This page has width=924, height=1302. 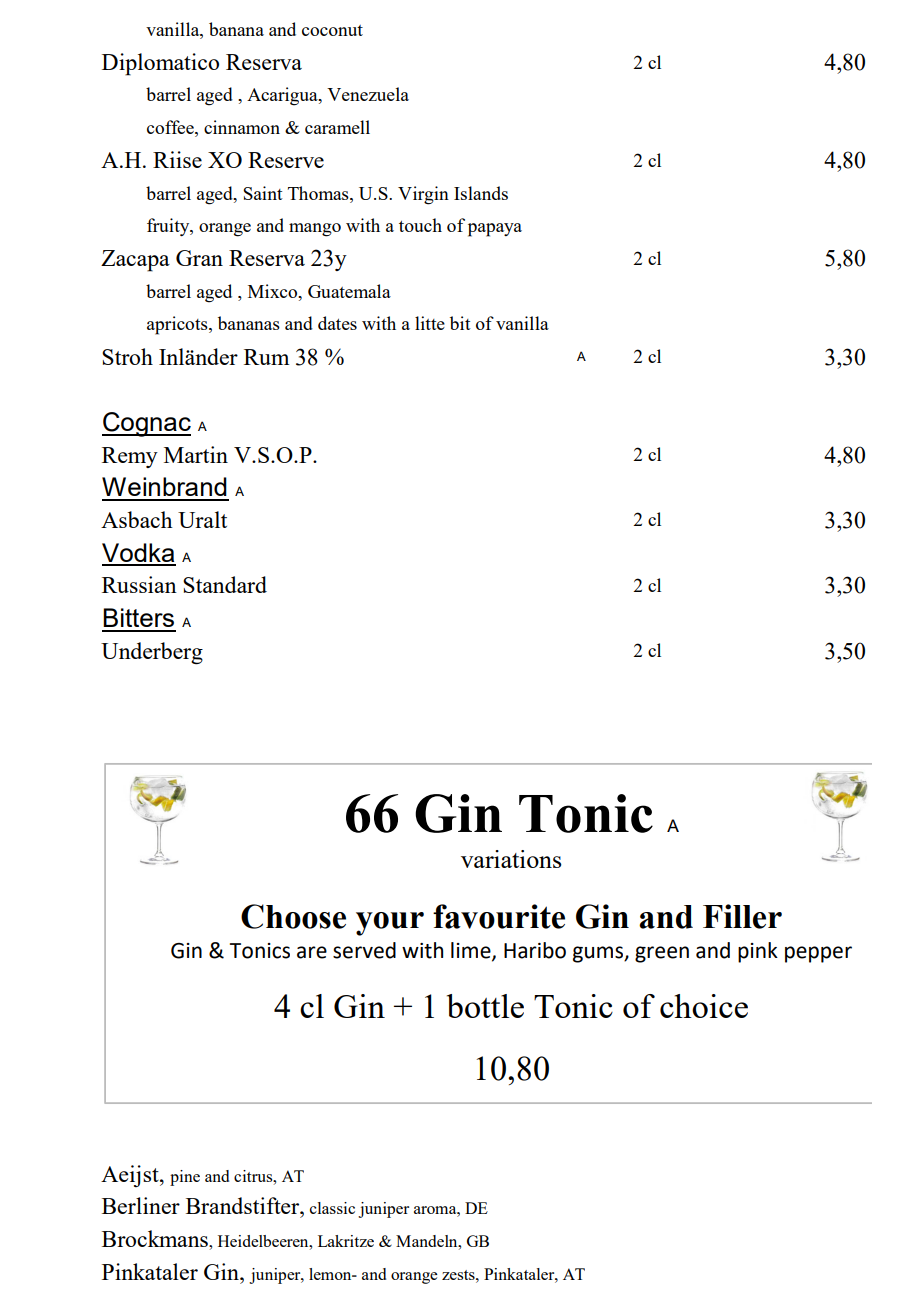 I want to click on Islands, so click(x=481, y=193).
